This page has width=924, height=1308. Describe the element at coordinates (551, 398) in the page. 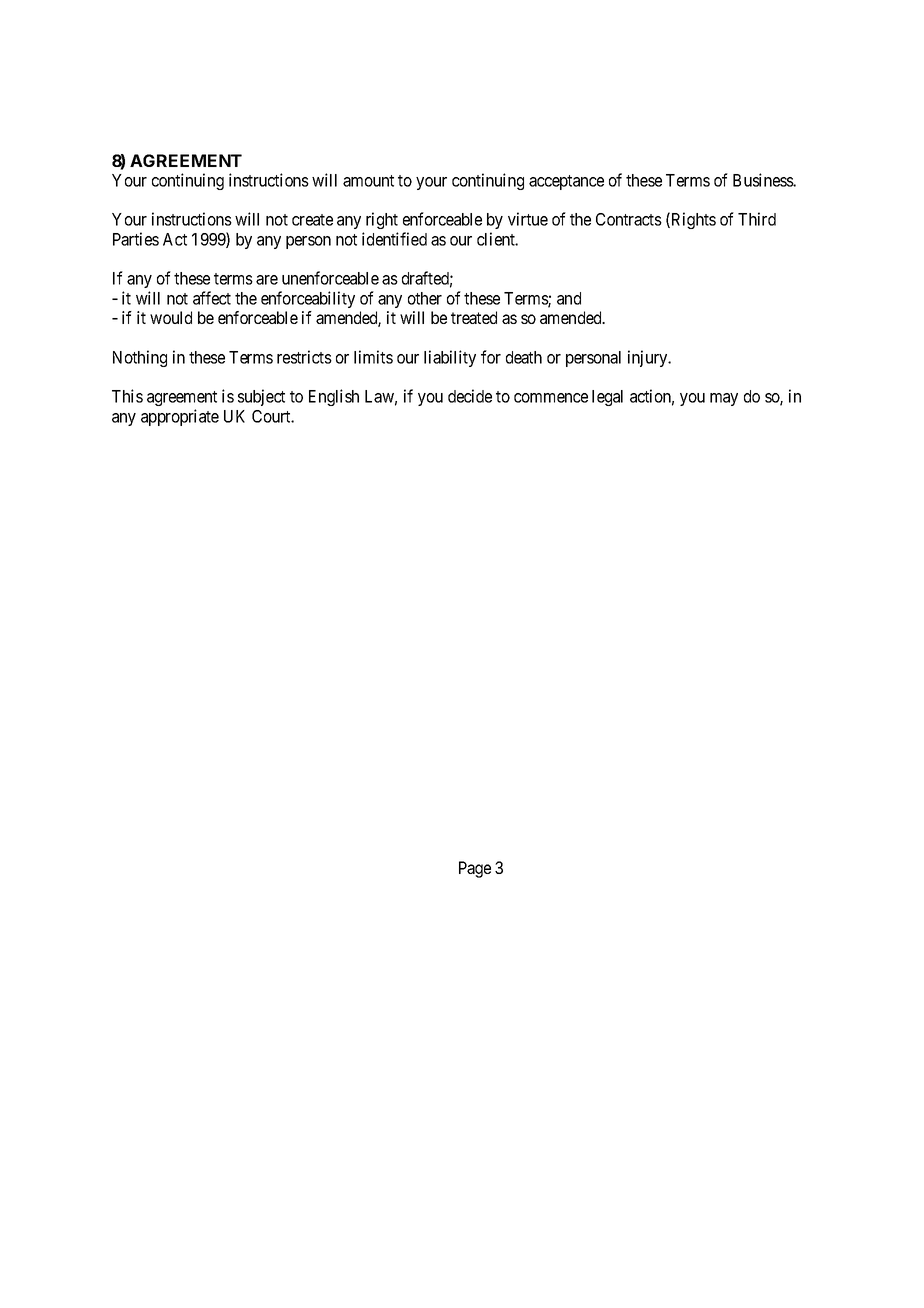

I see `commence` at that location.
